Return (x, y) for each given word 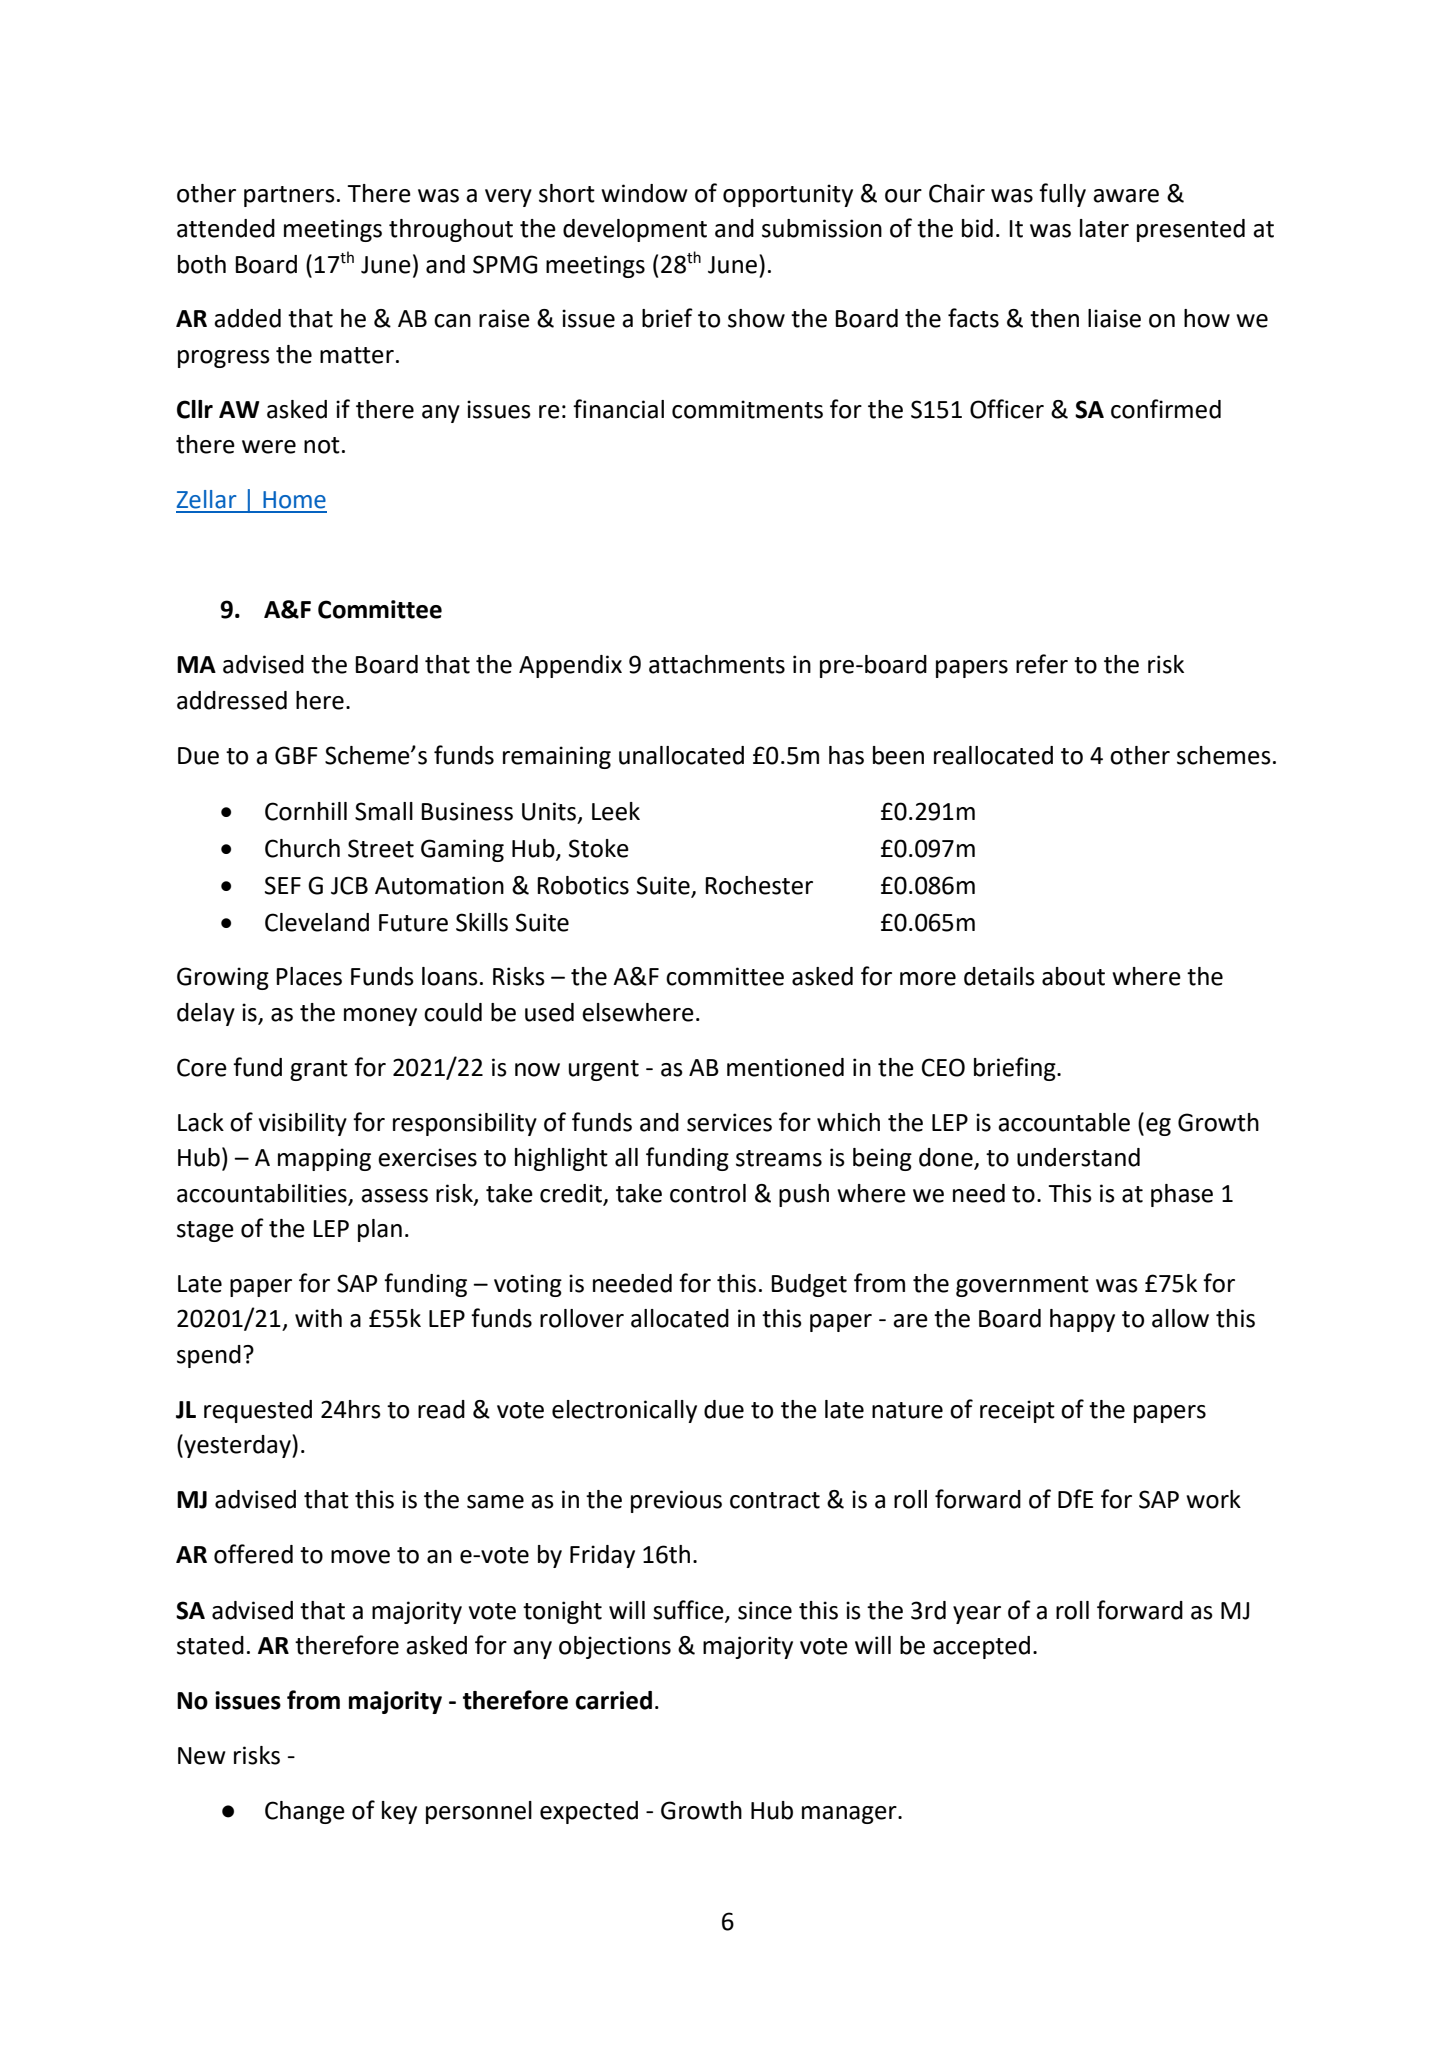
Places (309, 976)
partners (289, 196)
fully (1062, 195)
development (635, 230)
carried (614, 1700)
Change (305, 1812)
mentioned (785, 1067)
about (1073, 976)
